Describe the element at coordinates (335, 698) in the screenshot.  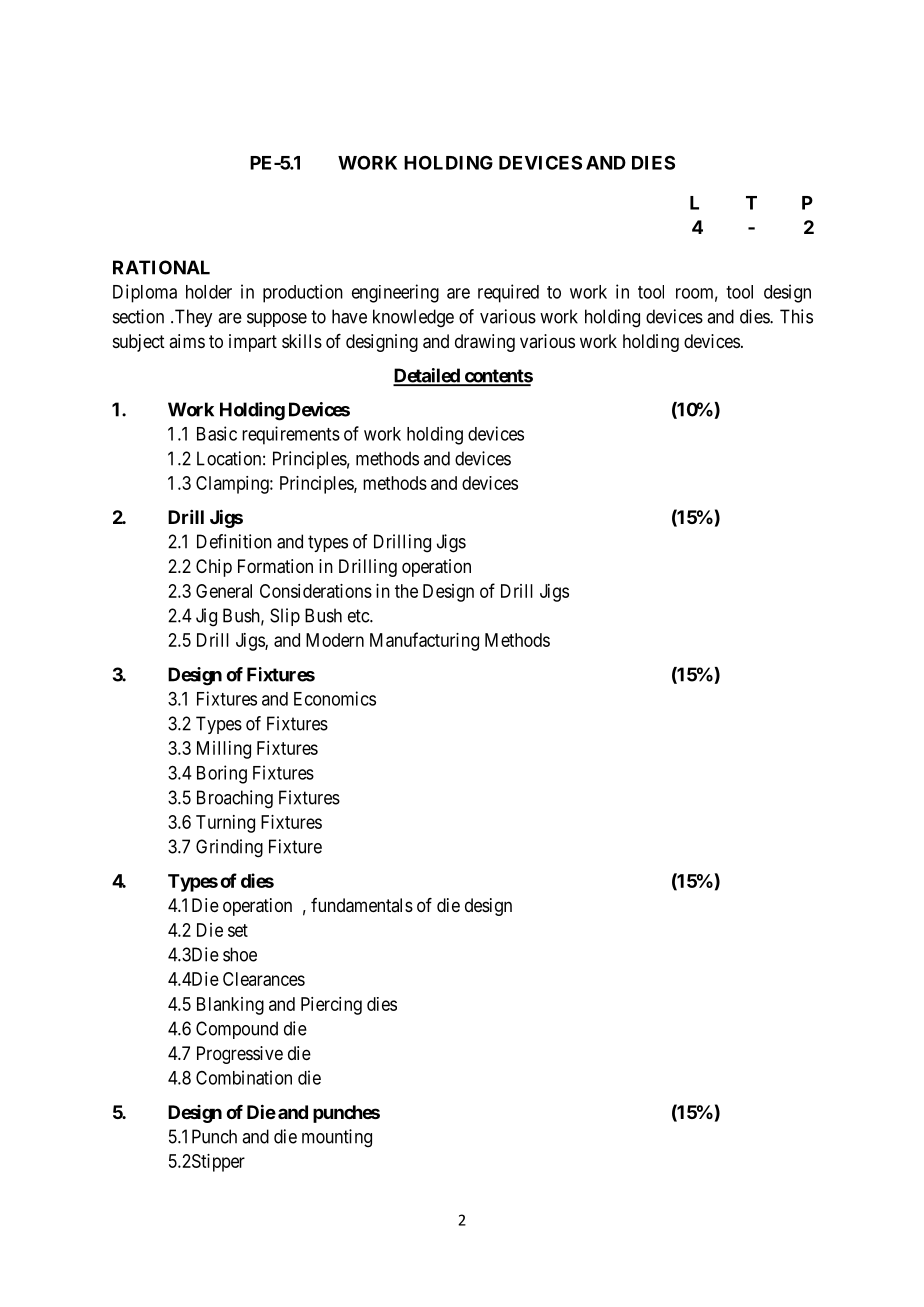
I see `Economics` at that location.
